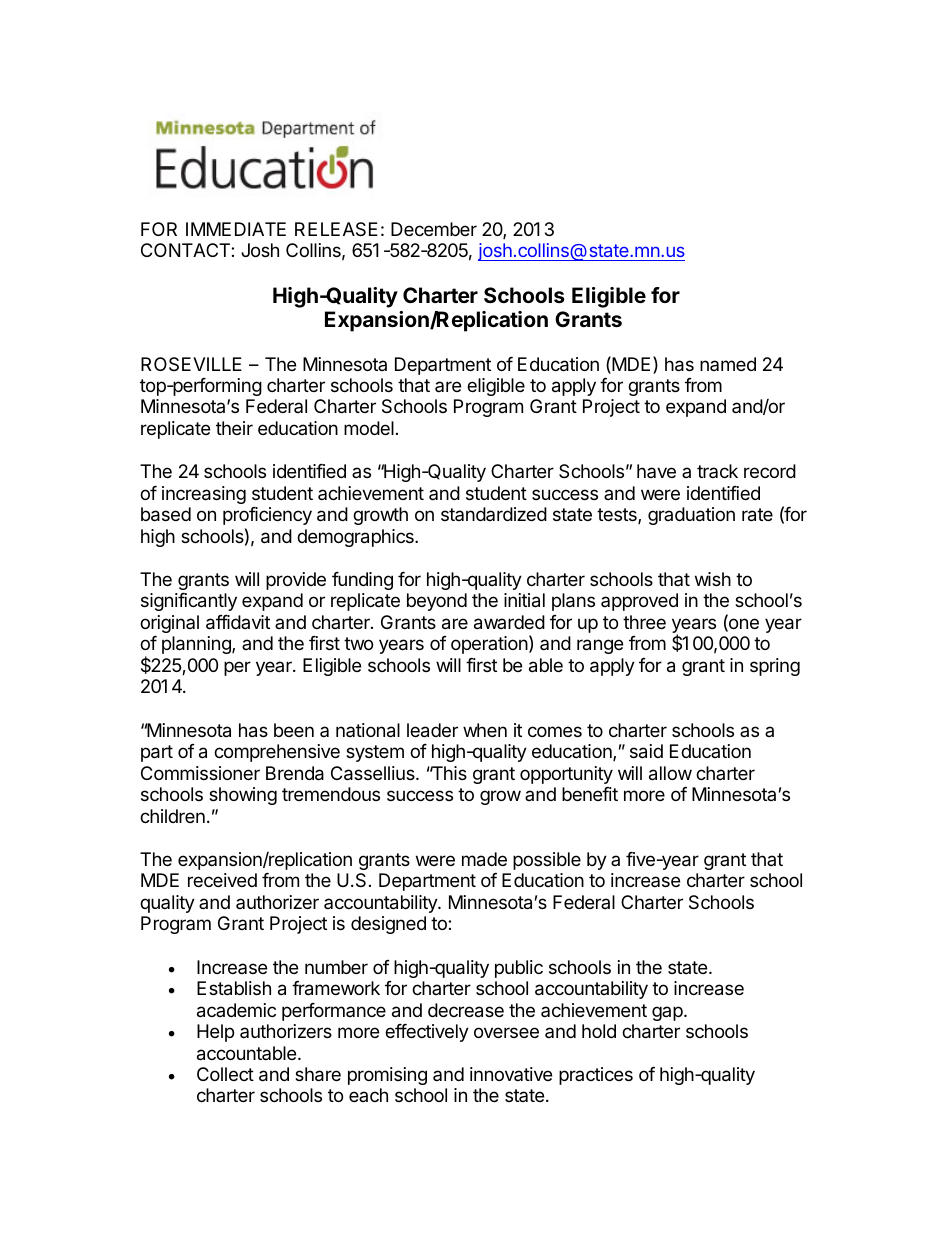 Image resolution: width=952 pixels, height=1233 pixels. I want to click on allow, so click(670, 773).
